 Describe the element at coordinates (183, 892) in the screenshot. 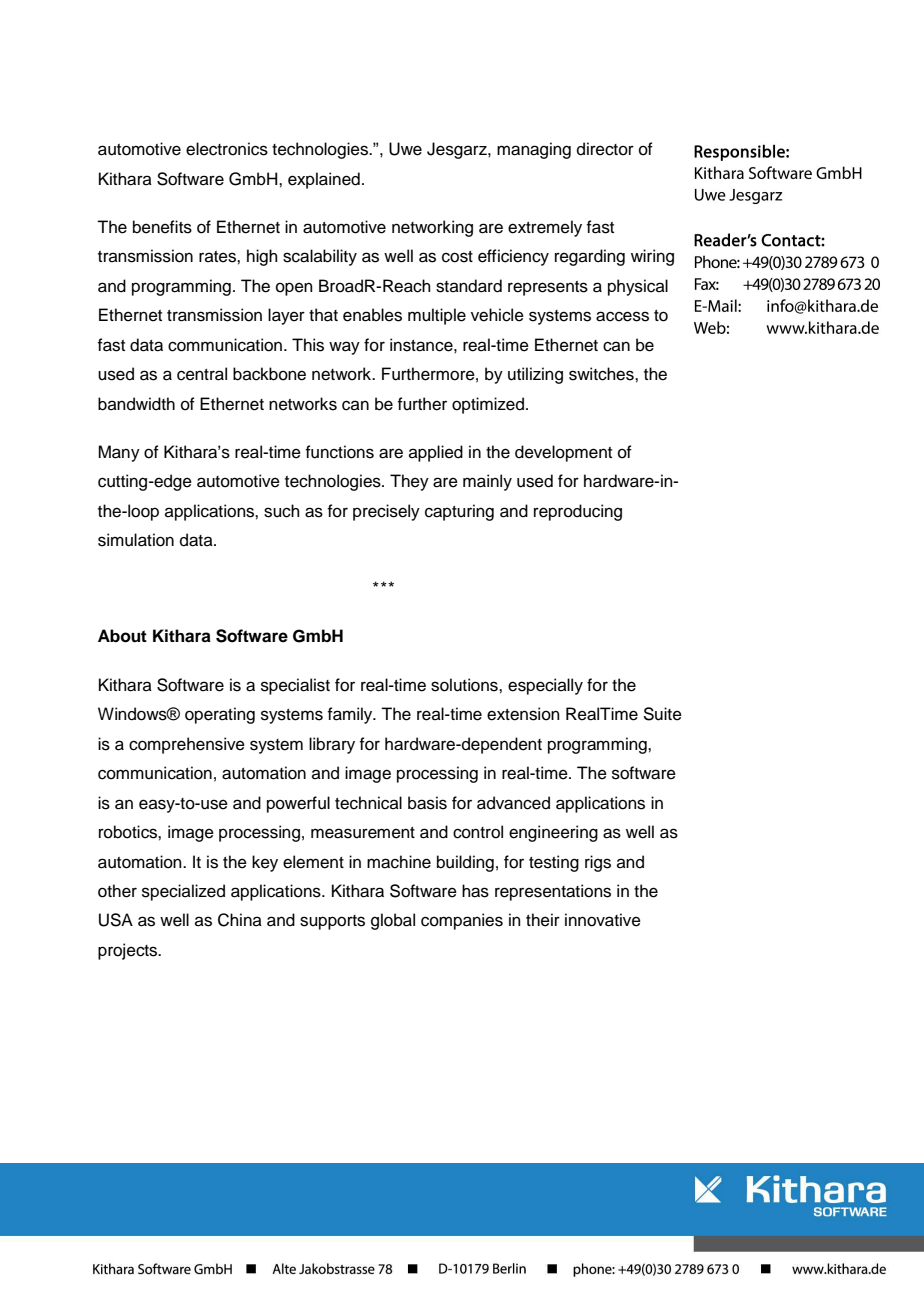

I see `specialized` at that location.
